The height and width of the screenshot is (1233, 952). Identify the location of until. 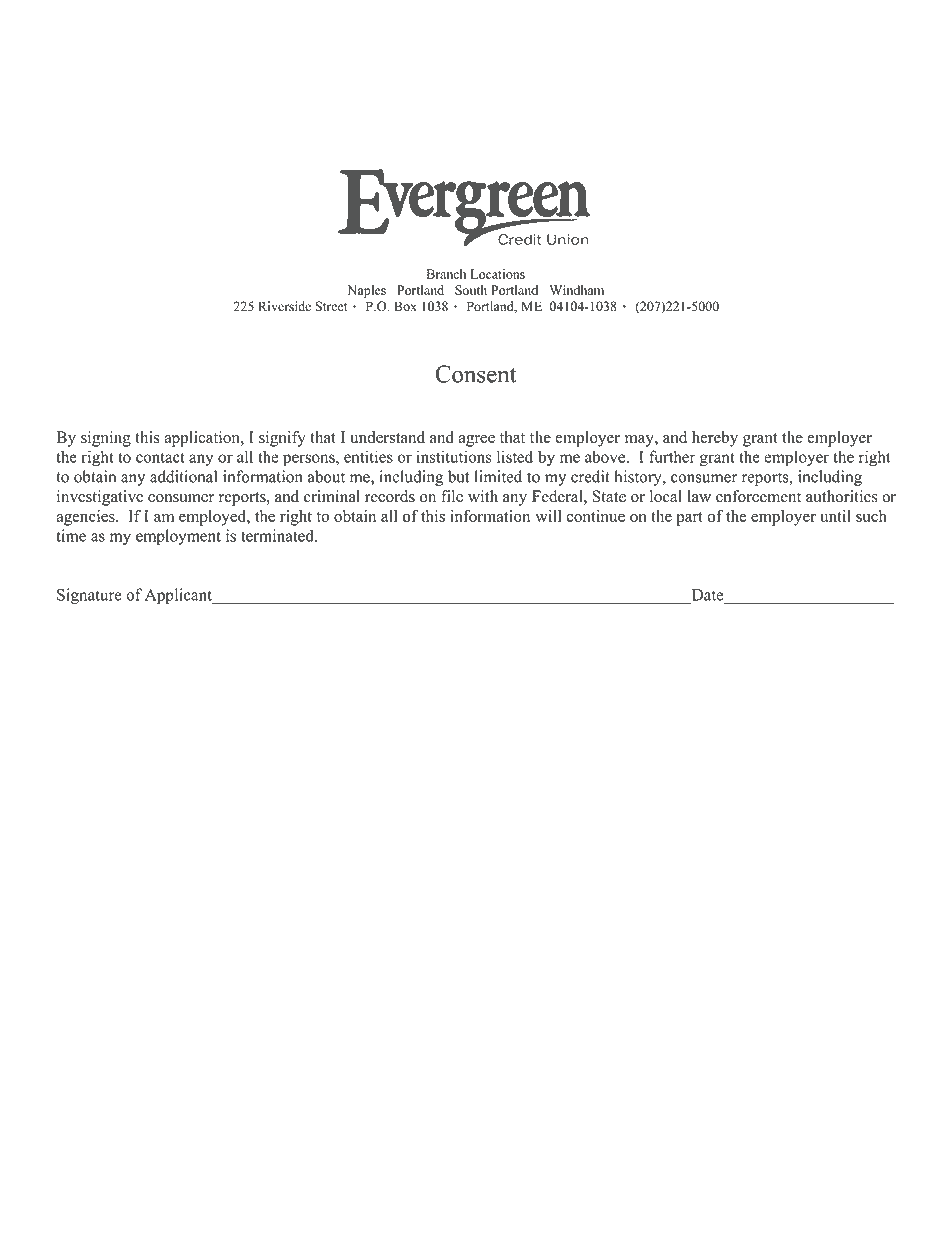
(835, 516).
